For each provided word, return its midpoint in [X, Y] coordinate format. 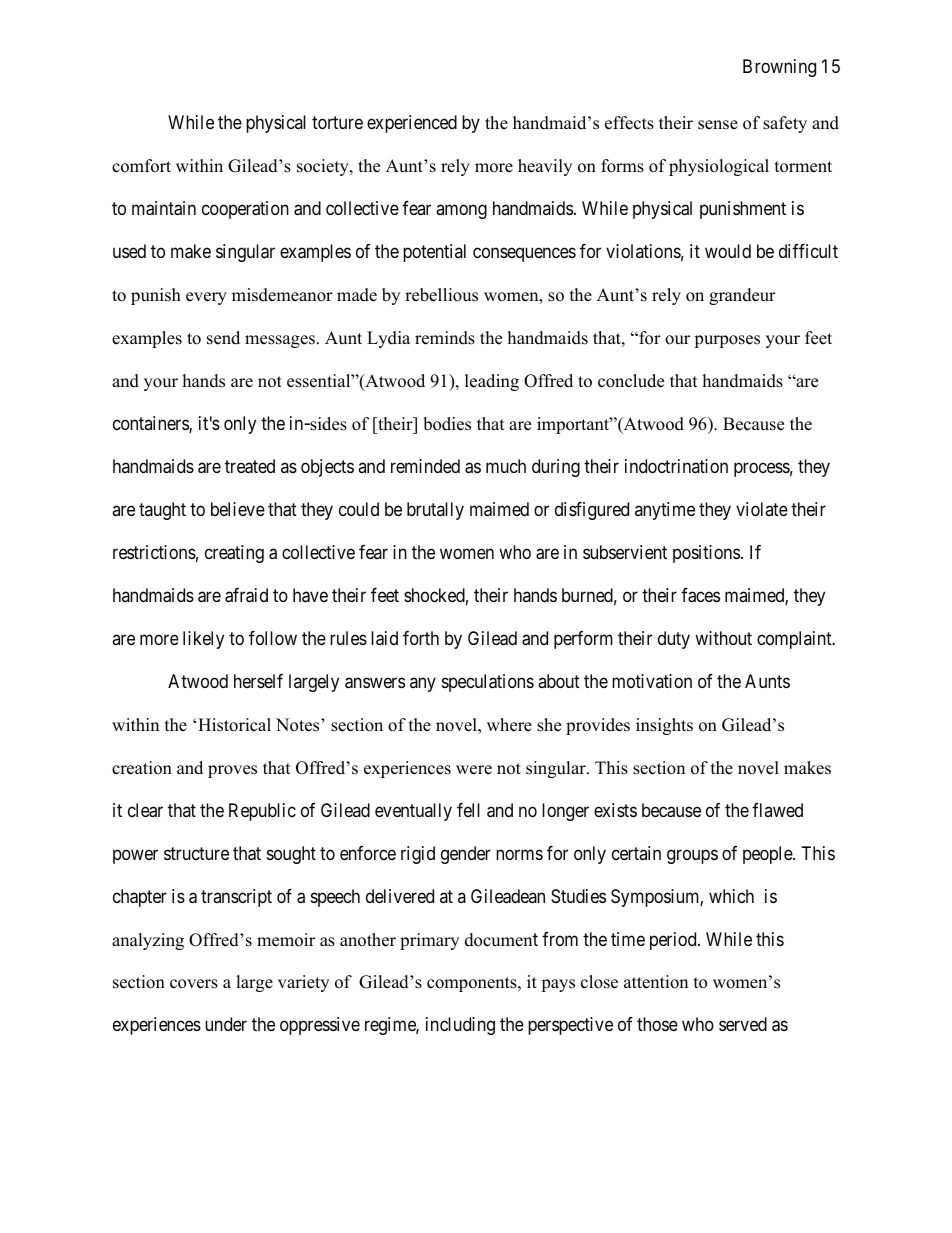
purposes [727, 341]
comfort [141, 166]
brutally [435, 511]
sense [718, 125]
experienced [412, 124]
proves [232, 771]
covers [194, 984]
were [474, 770]
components [473, 984]
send [223, 338]
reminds [445, 338]
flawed [777, 810]
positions [706, 554]
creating [234, 554]
